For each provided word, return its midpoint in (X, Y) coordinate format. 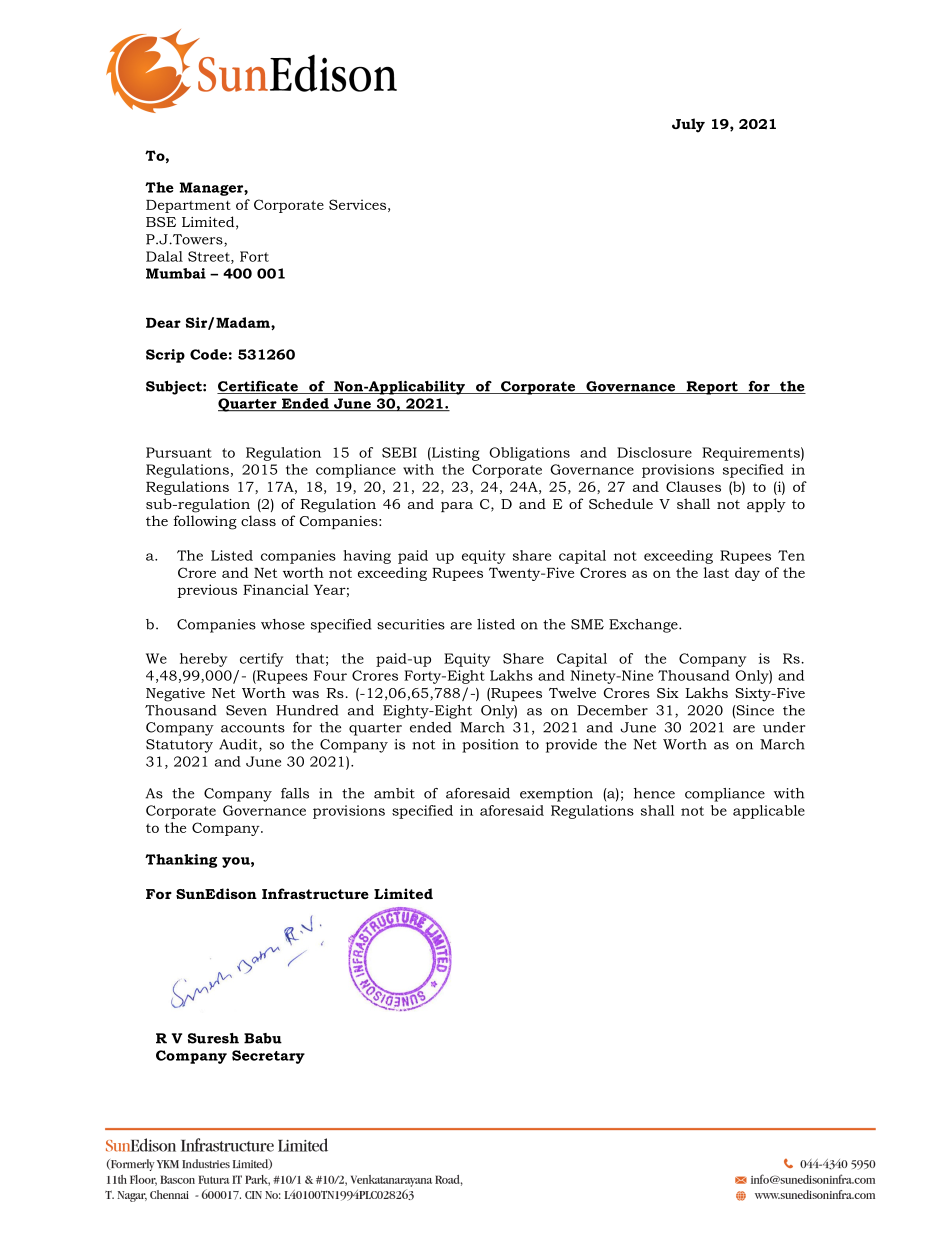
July (688, 125)
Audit (239, 745)
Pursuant (179, 452)
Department (188, 206)
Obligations (529, 454)
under (784, 727)
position (490, 746)
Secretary (268, 1057)
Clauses (693, 486)
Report (712, 388)
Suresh (213, 1038)
